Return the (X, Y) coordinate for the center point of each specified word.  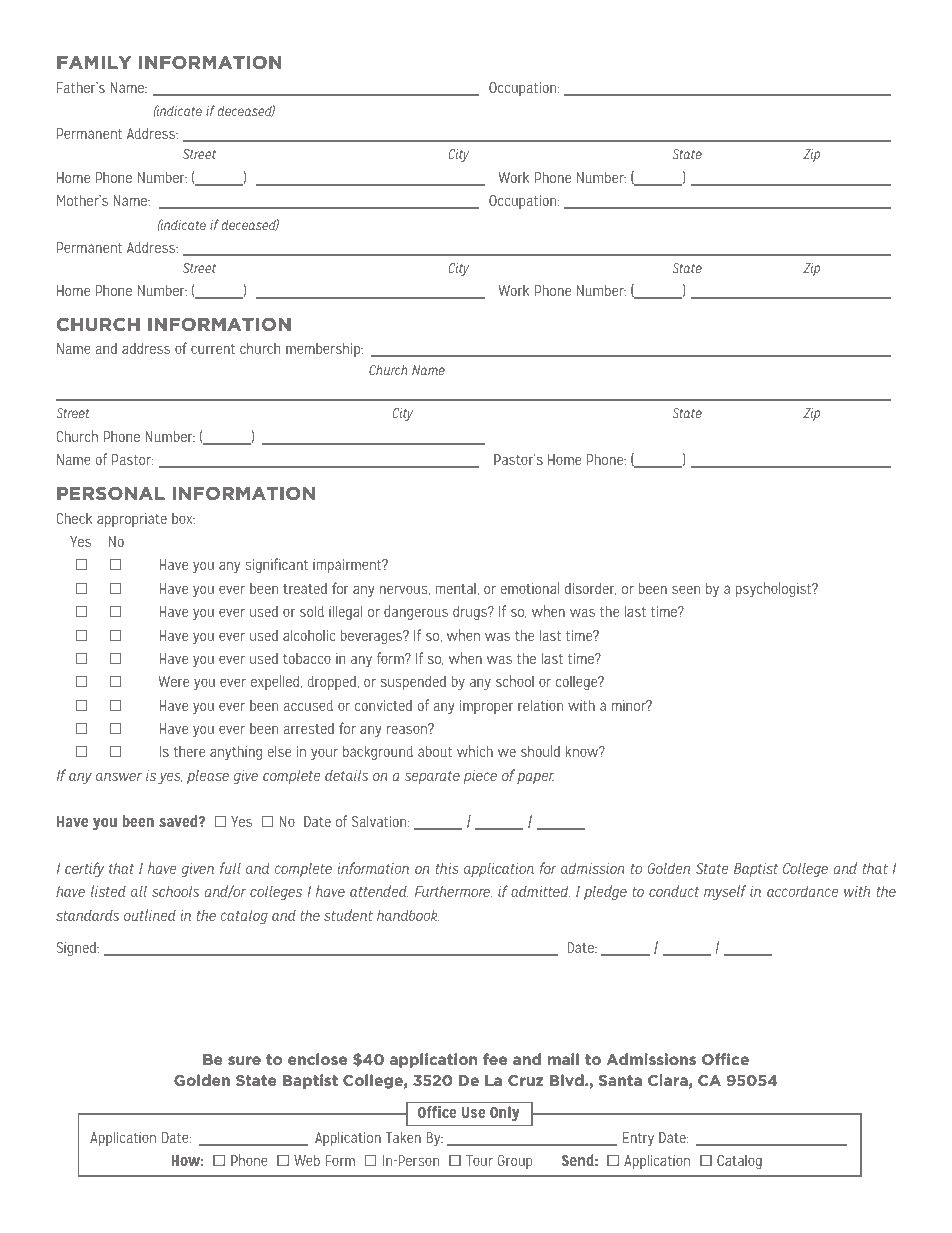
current (213, 349)
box (183, 518)
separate (432, 777)
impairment (348, 566)
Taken (403, 1137)
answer (119, 776)
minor (630, 705)
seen (686, 589)
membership (324, 349)
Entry (638, 1139)
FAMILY (94, 62)
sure (244, 1060)
